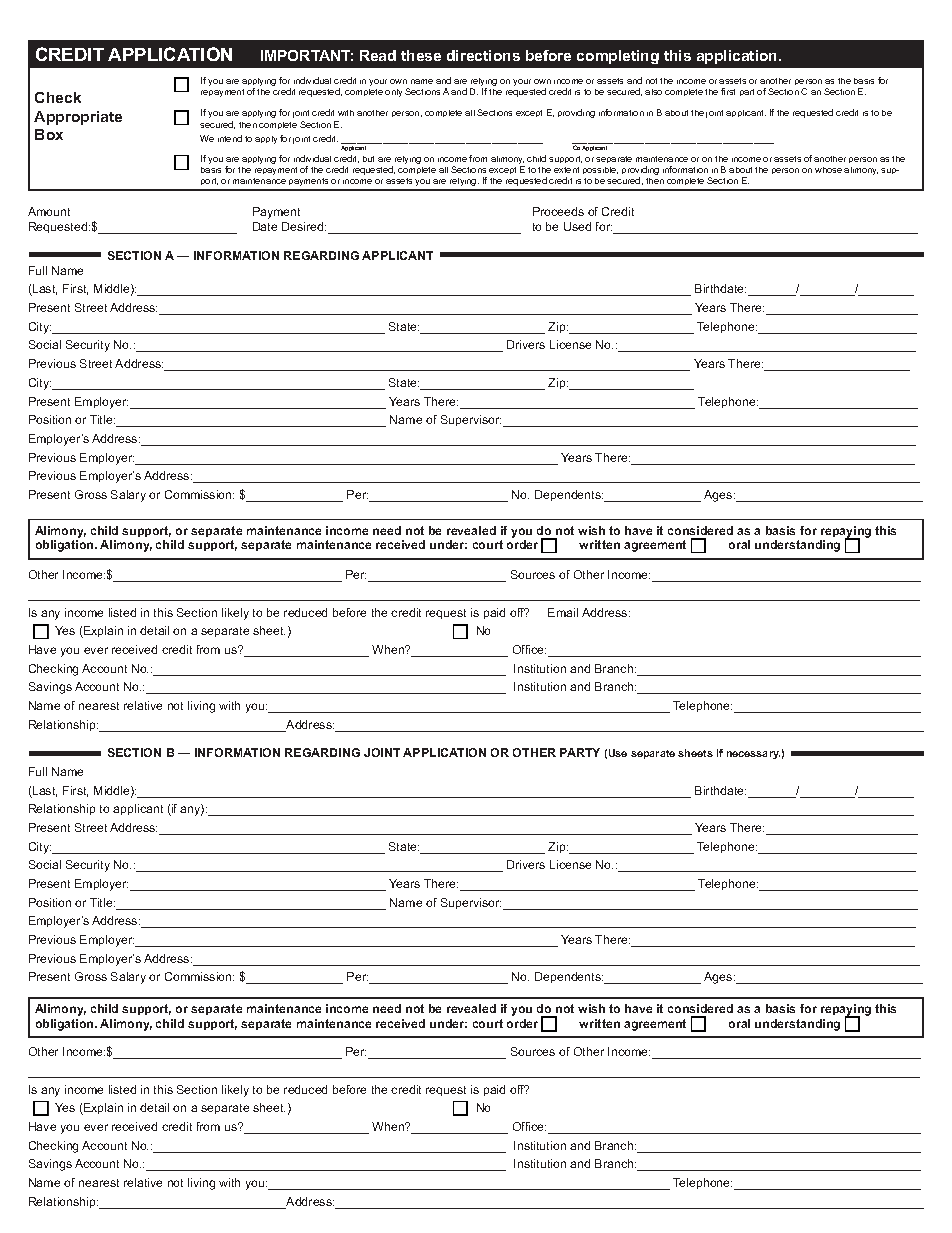 The width and height of the image is (952, 1233). What do you see at coordinates (421, 55) in the image?
I see `these` at bounding box center [421, 55].
